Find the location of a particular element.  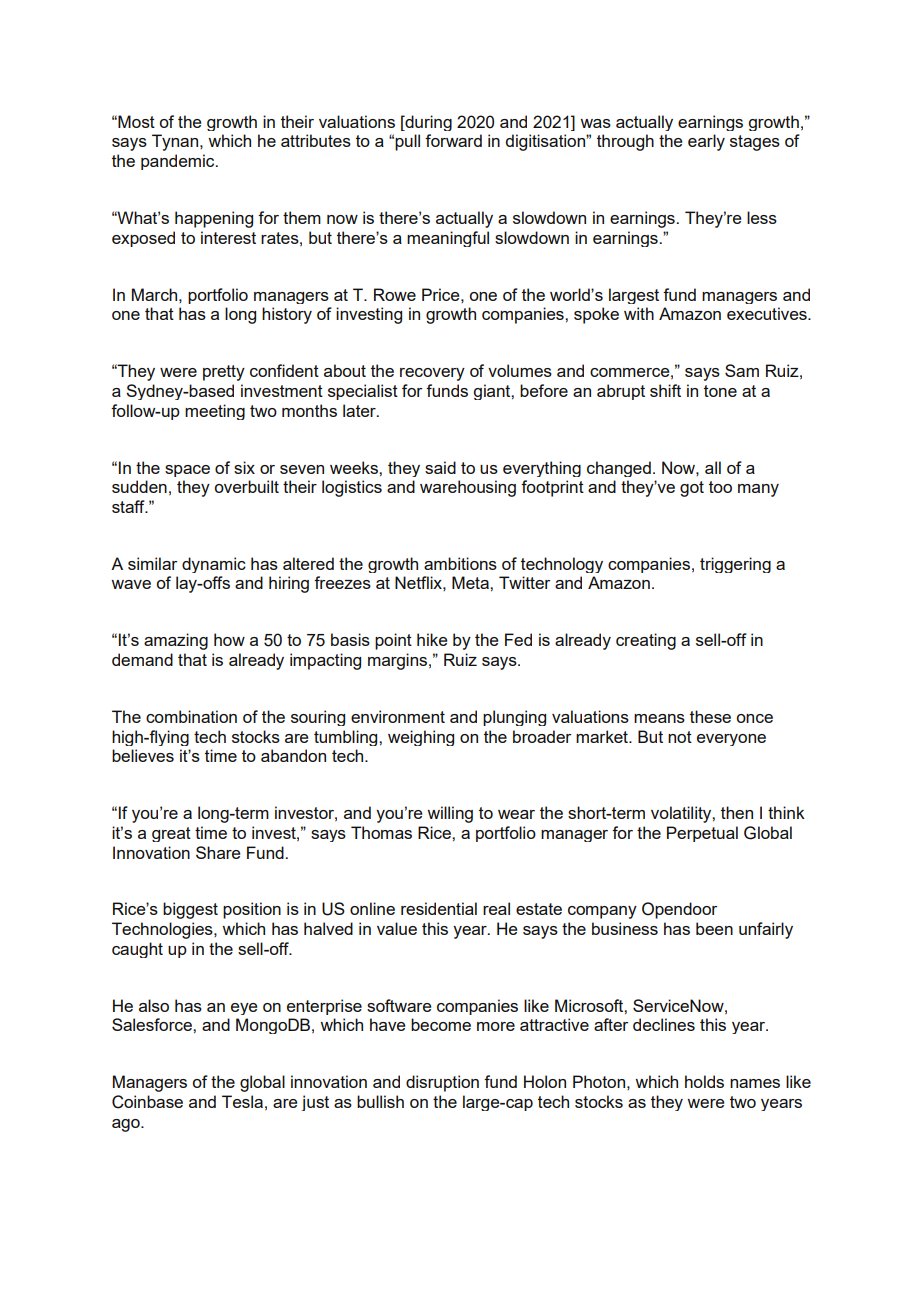

creating is located at coordinates (646, 641).
